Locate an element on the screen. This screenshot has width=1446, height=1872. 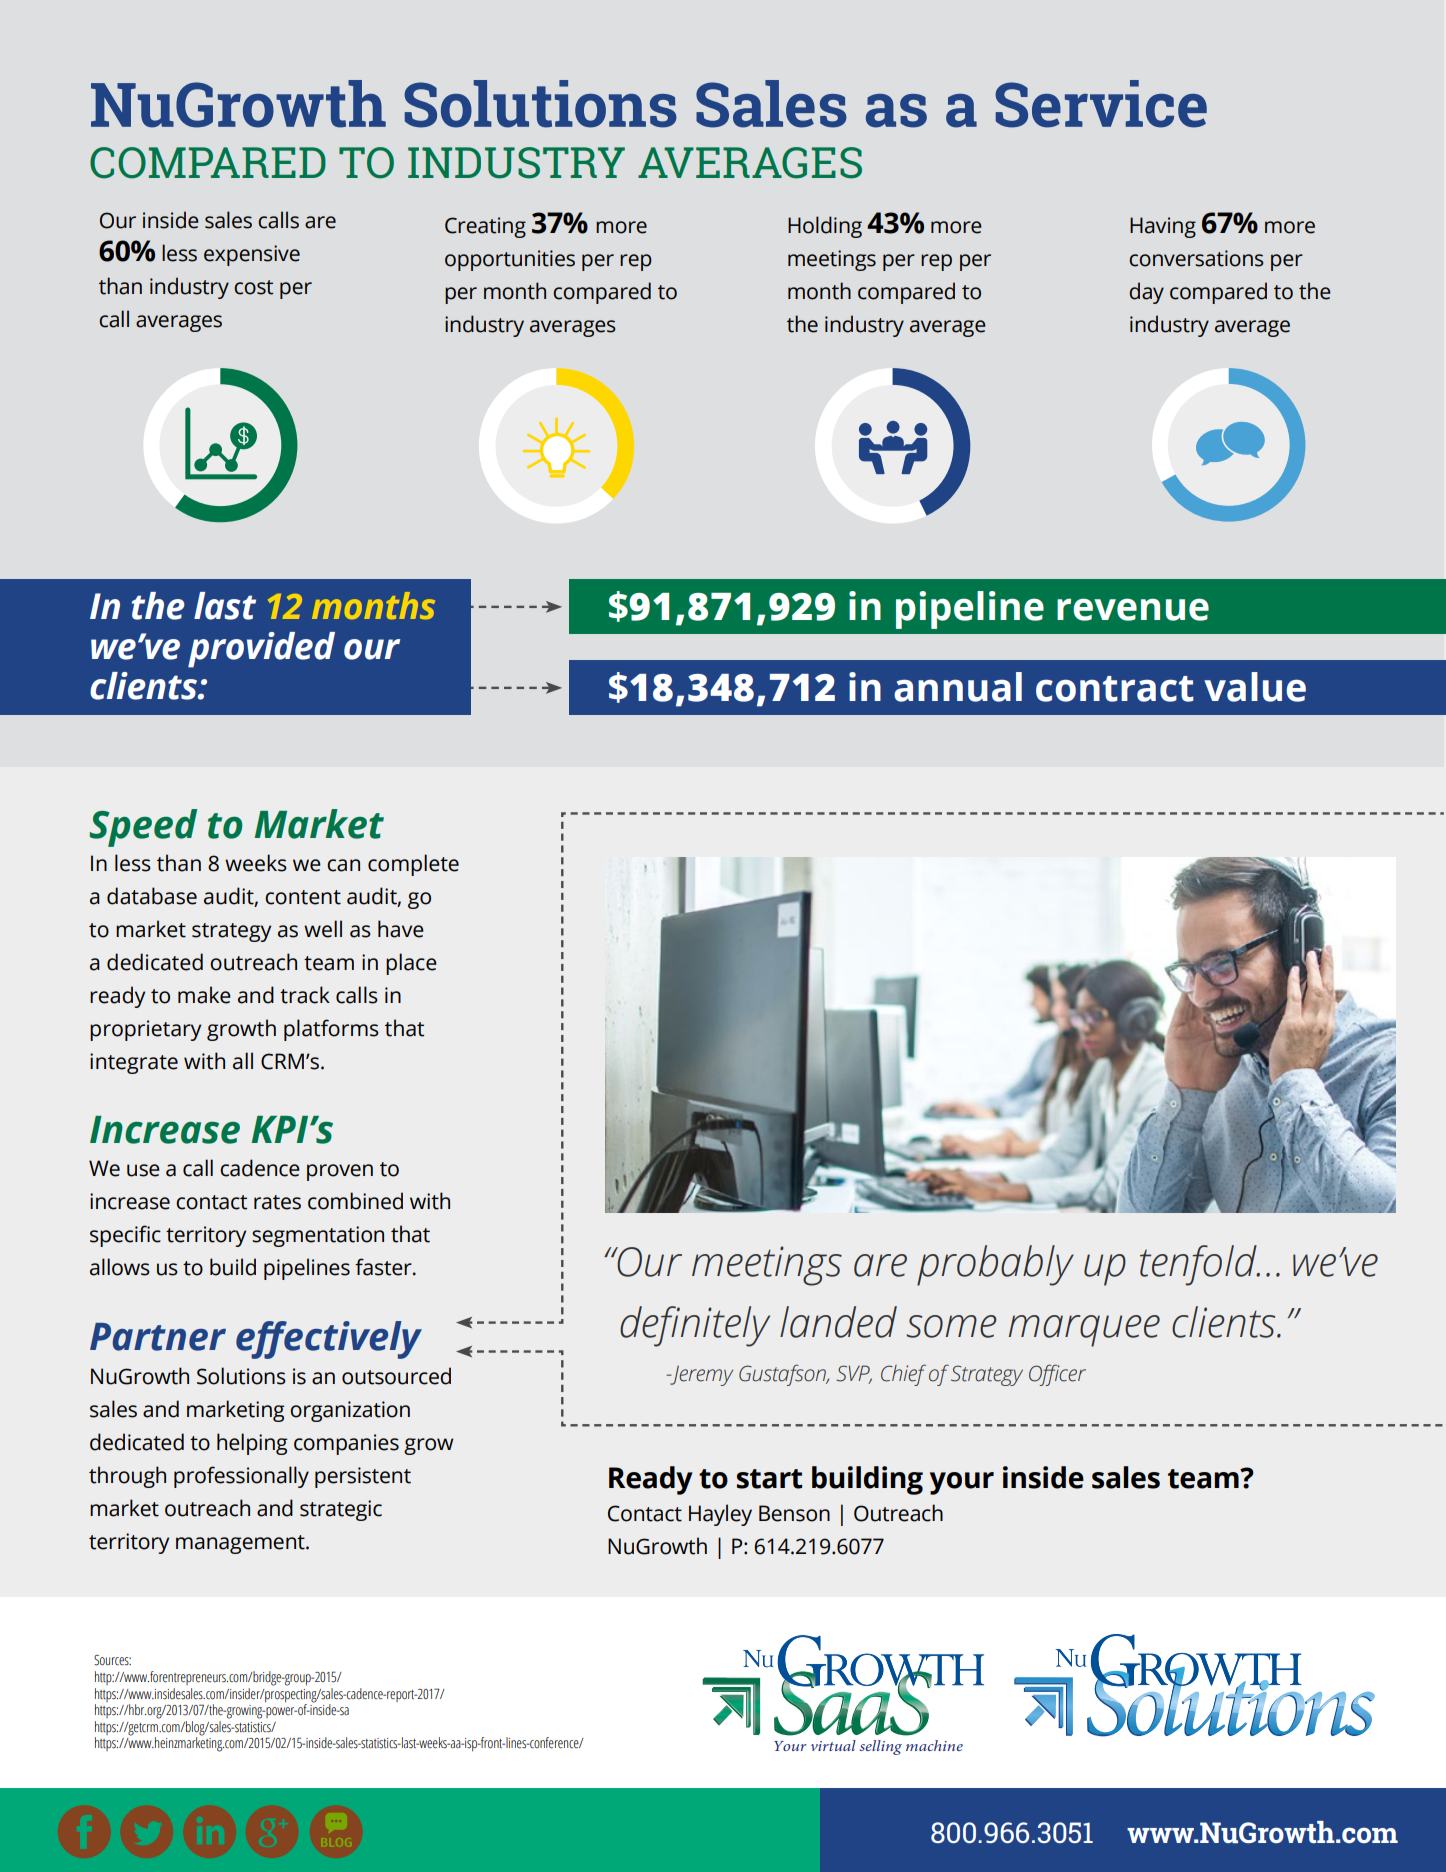
contract is located at coordinates (1115, 689).
